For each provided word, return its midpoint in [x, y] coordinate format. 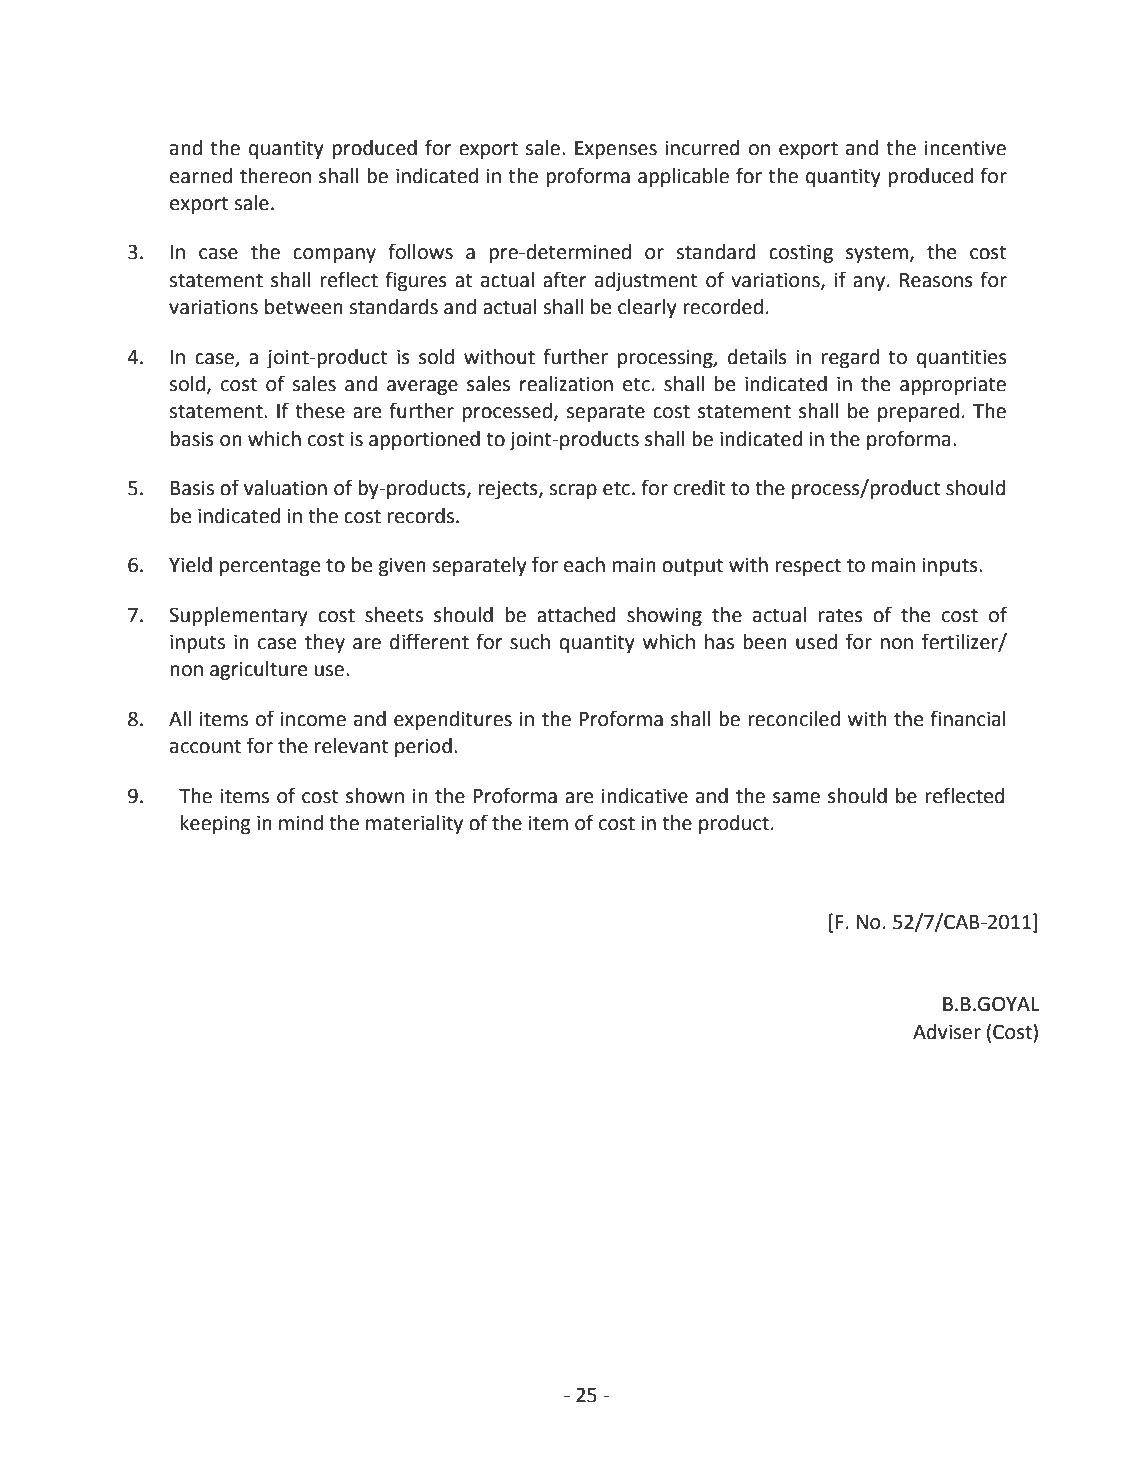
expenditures [453, 720]
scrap [573, 491]
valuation [285, 488]
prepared [918, 412]
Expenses [616, 150]
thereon [275, 176]
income [313, 719]
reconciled [794, 719]
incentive [965, 148]
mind [301, 823]
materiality [414, 824]
